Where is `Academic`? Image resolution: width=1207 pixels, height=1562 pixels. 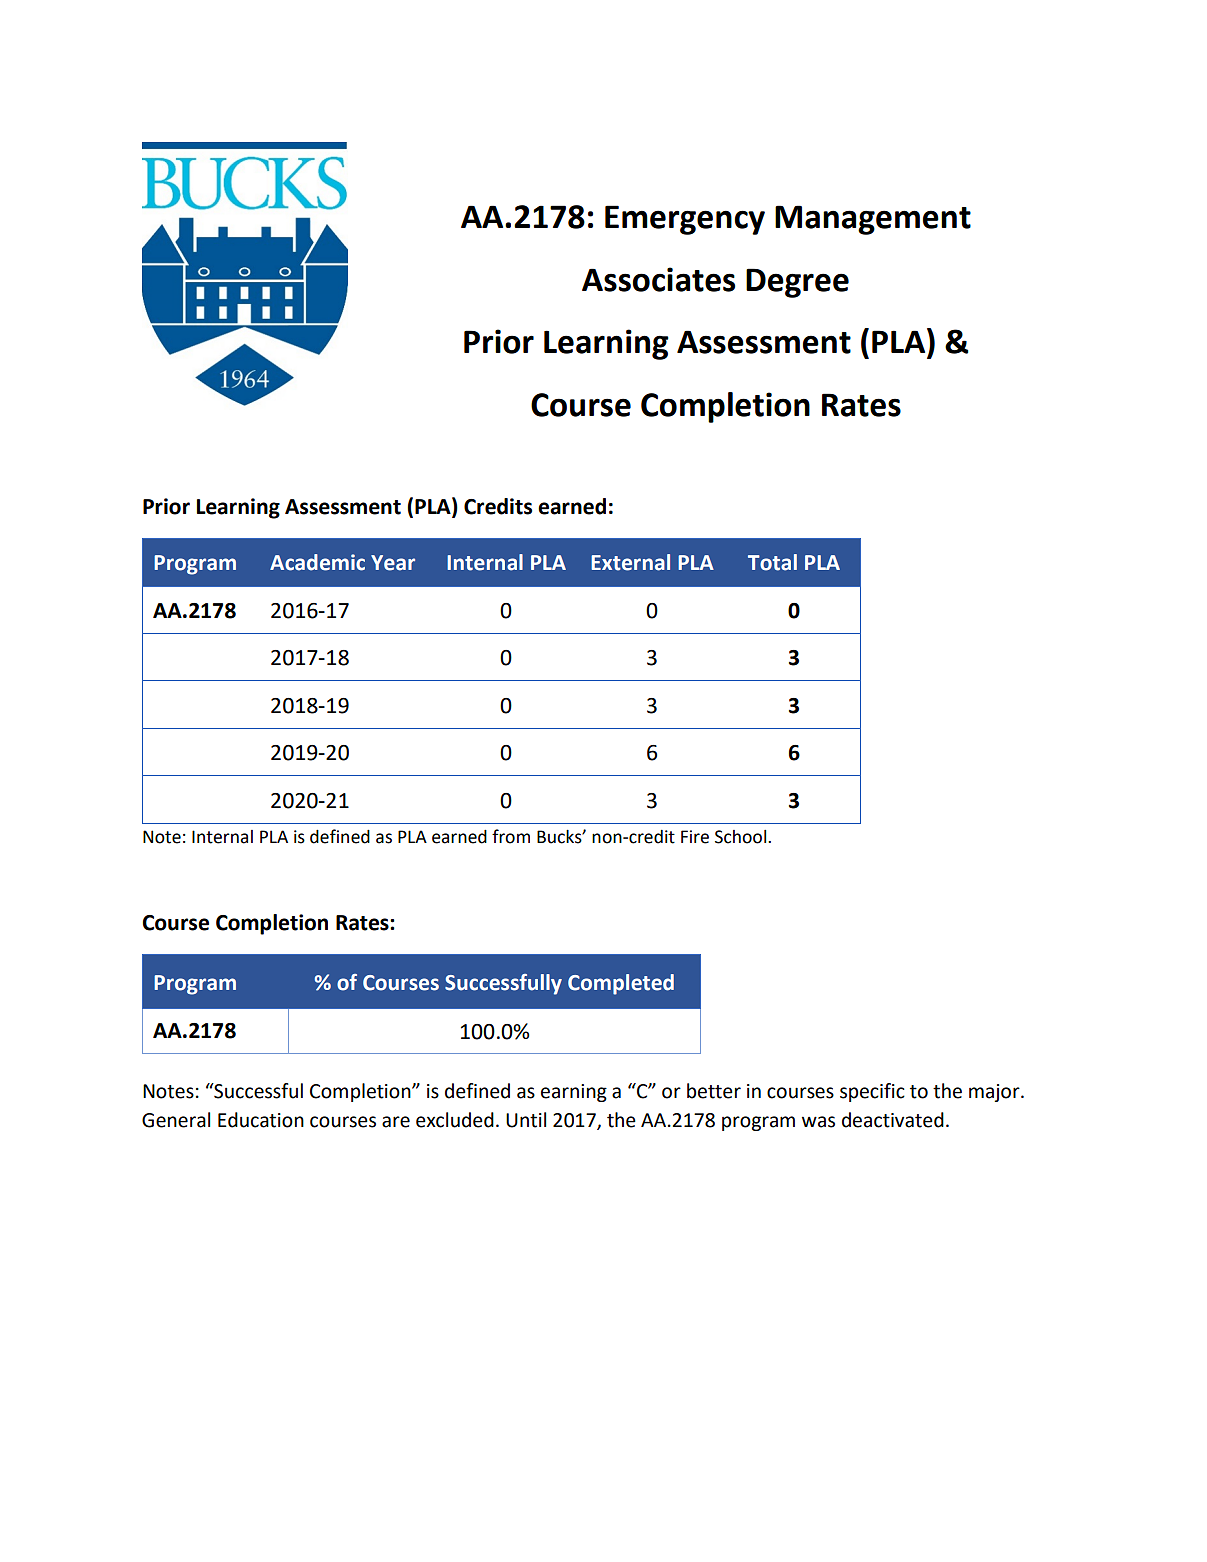 Academic is located at coordinates (317, 562).
